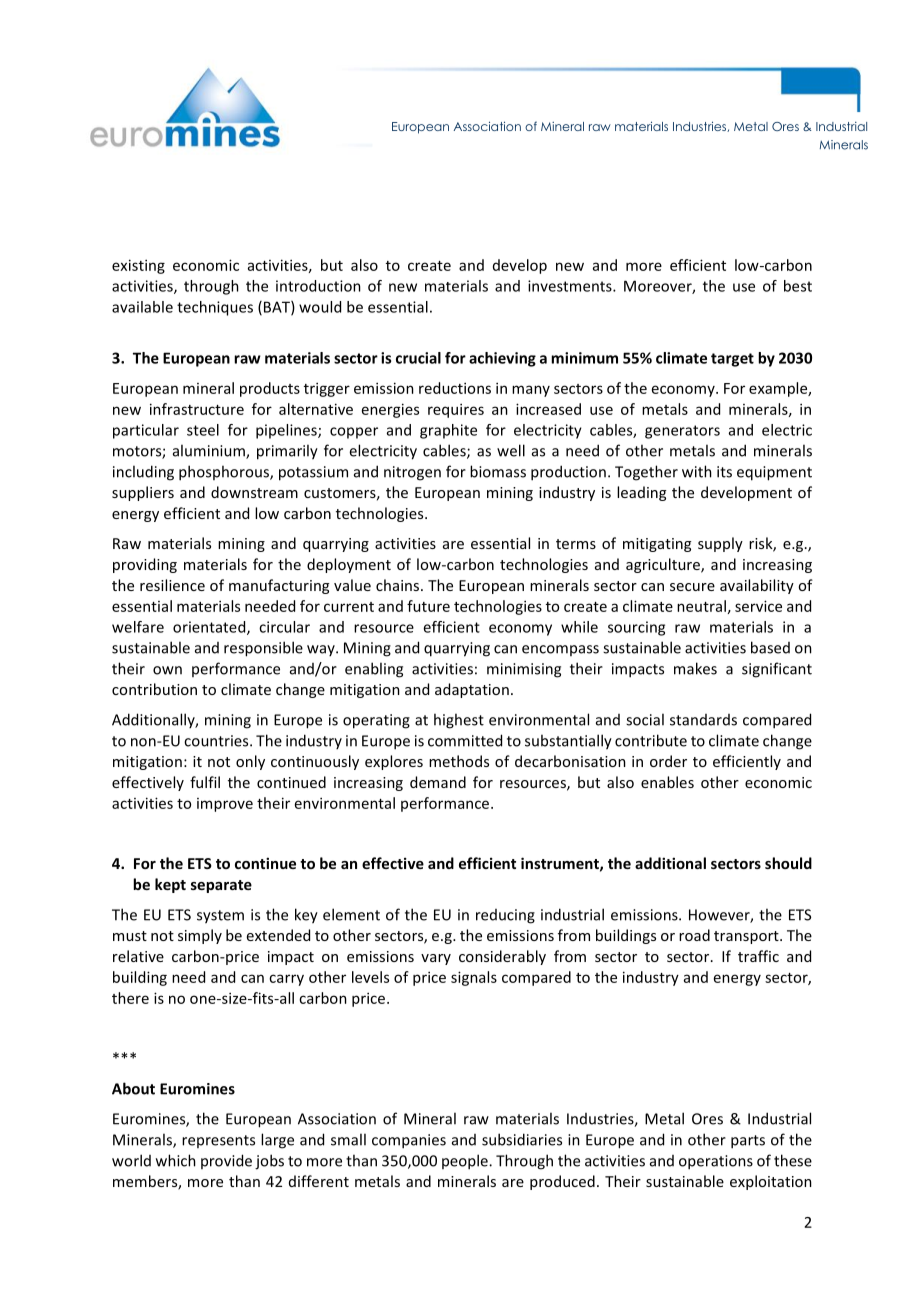 The height and width of the screenshot is (1308, 924). What do you see at coordinates (221, 886) in the screenshot?
I see `separate` at bounding box center [221, 886].
